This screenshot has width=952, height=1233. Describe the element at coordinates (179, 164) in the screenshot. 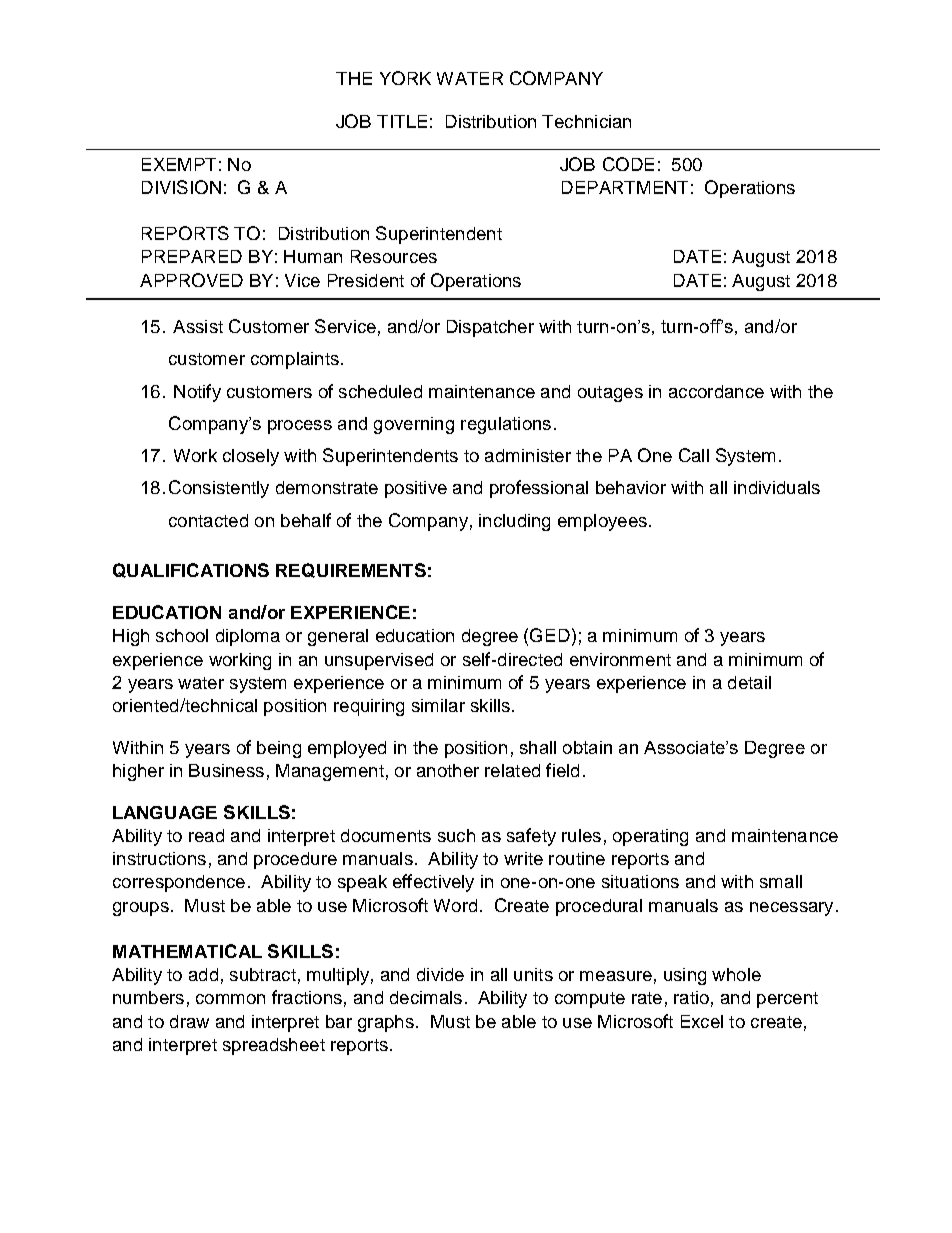

I see `EXEMPT` at that location.
